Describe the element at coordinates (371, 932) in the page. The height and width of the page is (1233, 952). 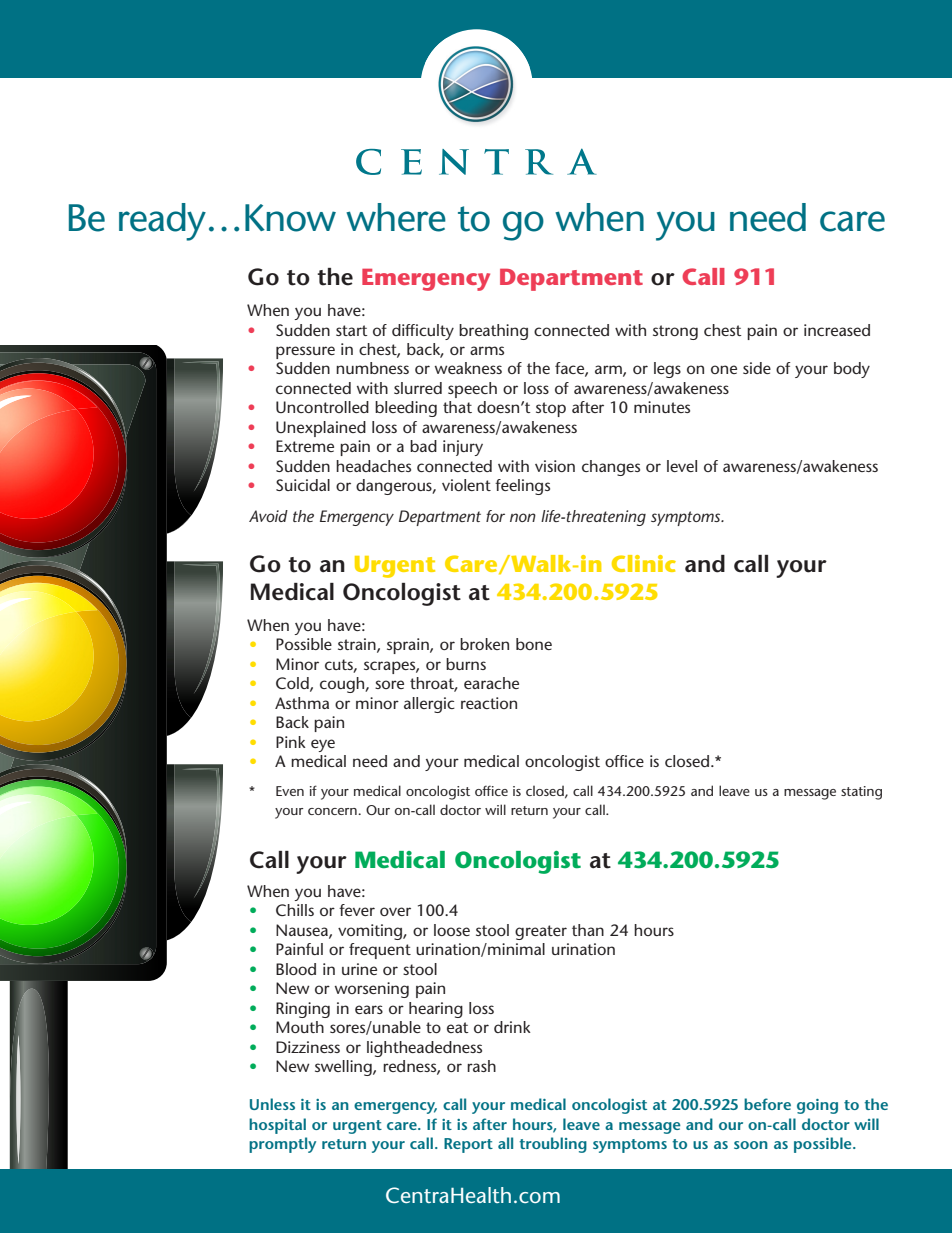
I see `vomiting` at that location.
